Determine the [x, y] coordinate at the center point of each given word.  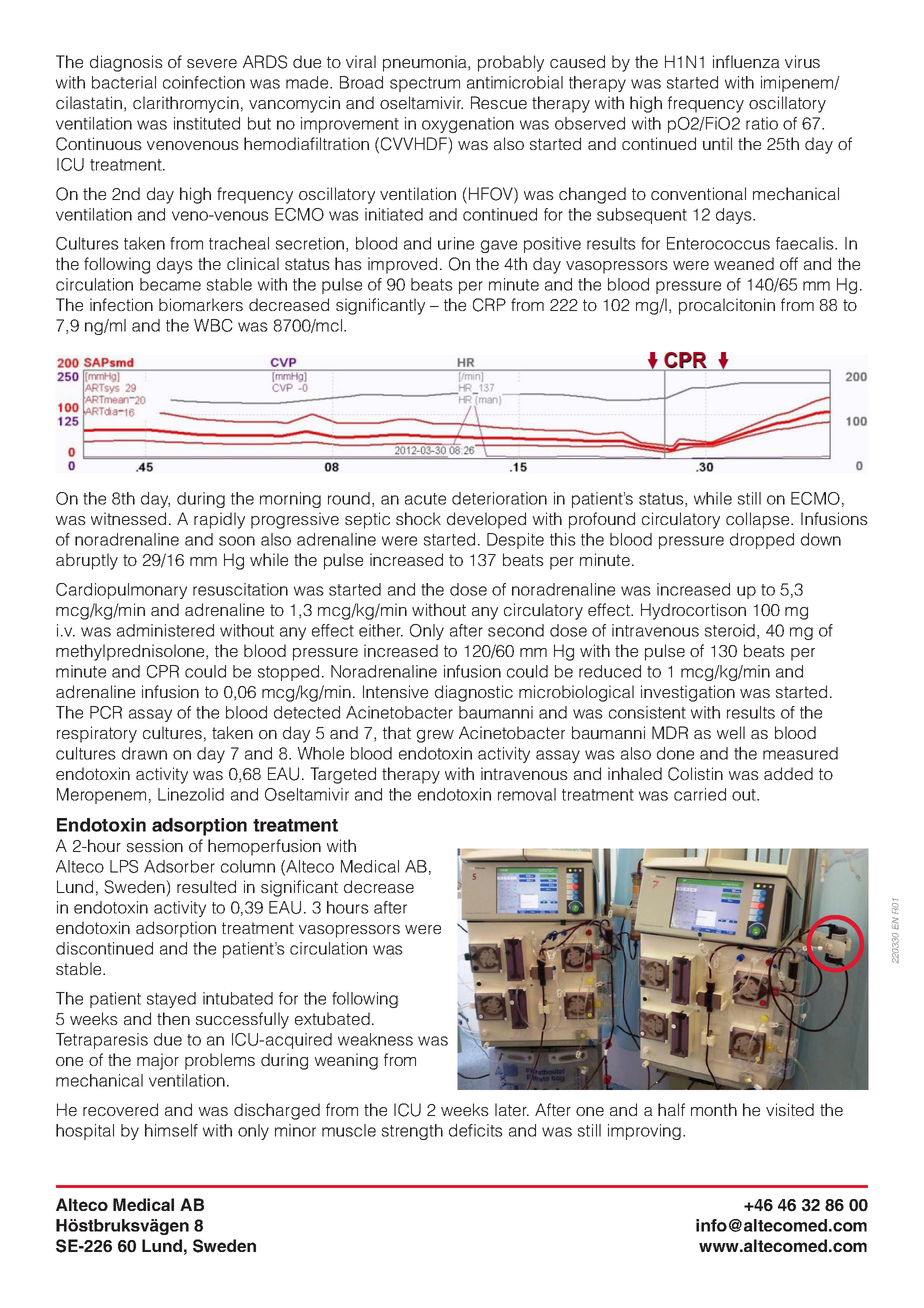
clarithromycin [186, 104]
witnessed [128, 518]
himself [171, 1130]
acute [425, 499]
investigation [688, 693]
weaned [744, 263]
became [170, 284]
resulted [206, 886]
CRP [489, 305]
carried [700, 794]
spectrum [425, 84]
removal [527, 794]
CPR [163, 671]
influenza [746, 61]
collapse [759, 520]
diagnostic [474, 693]
